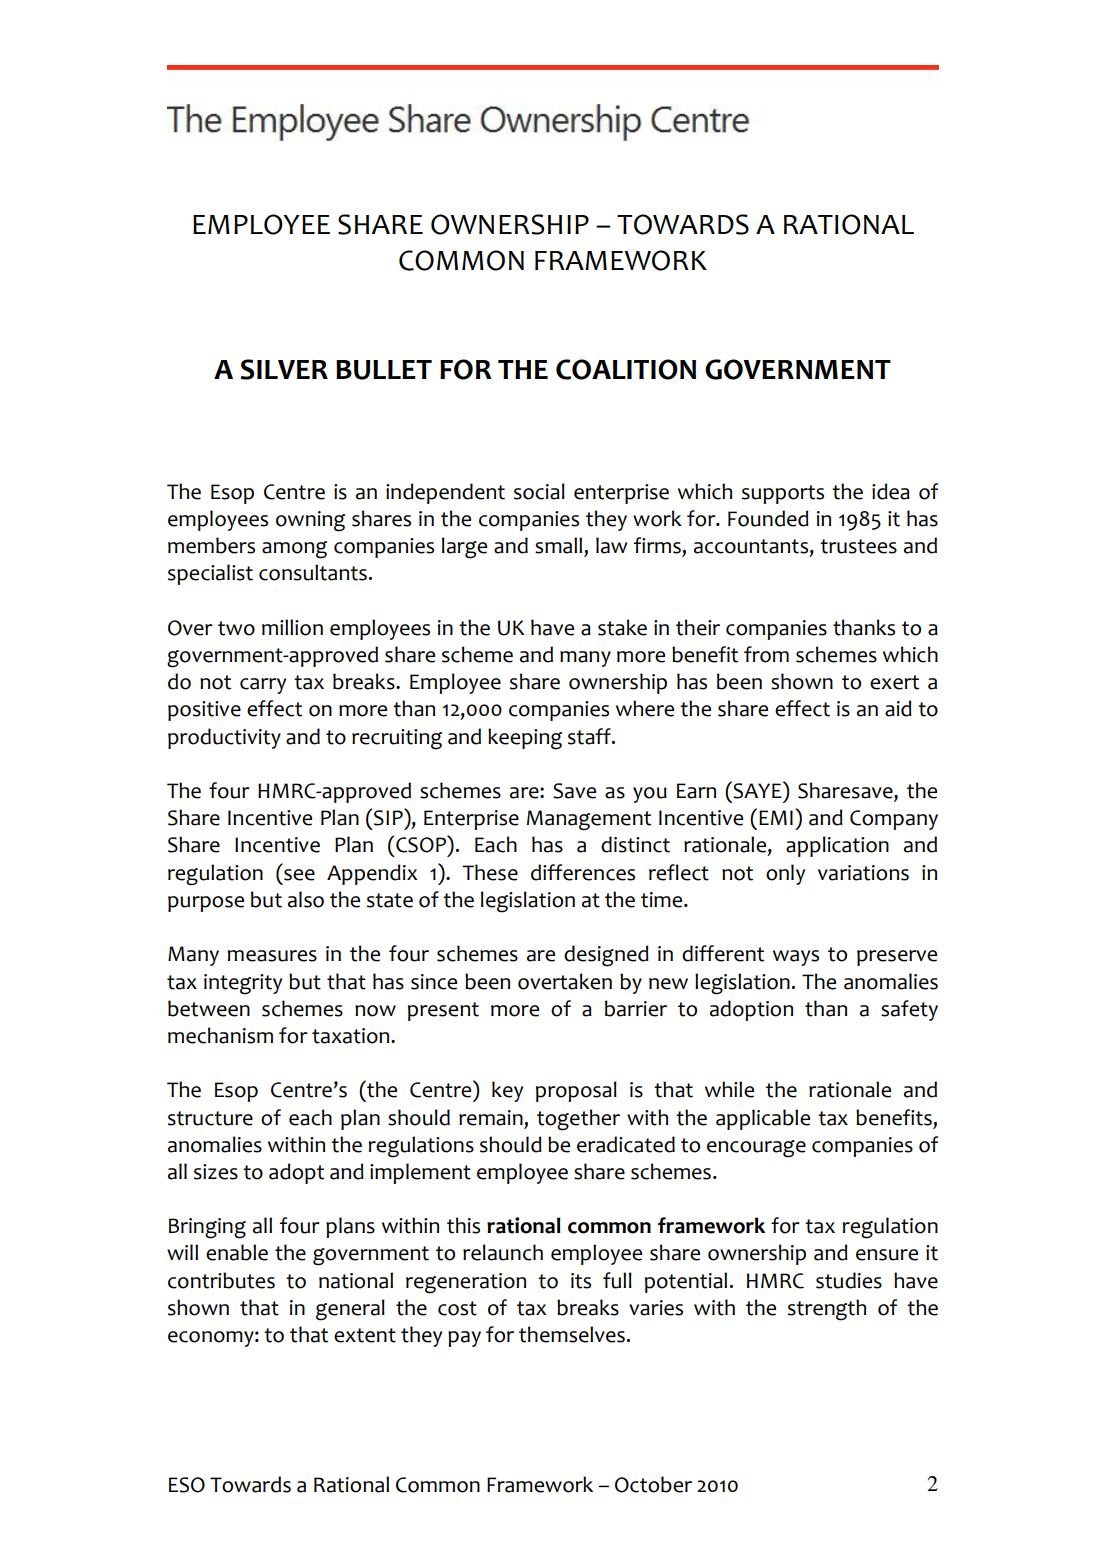  What do you see at coordinates (653, 1484) in the screenshot?
I see `October` at bounding box center [653, 1484].
